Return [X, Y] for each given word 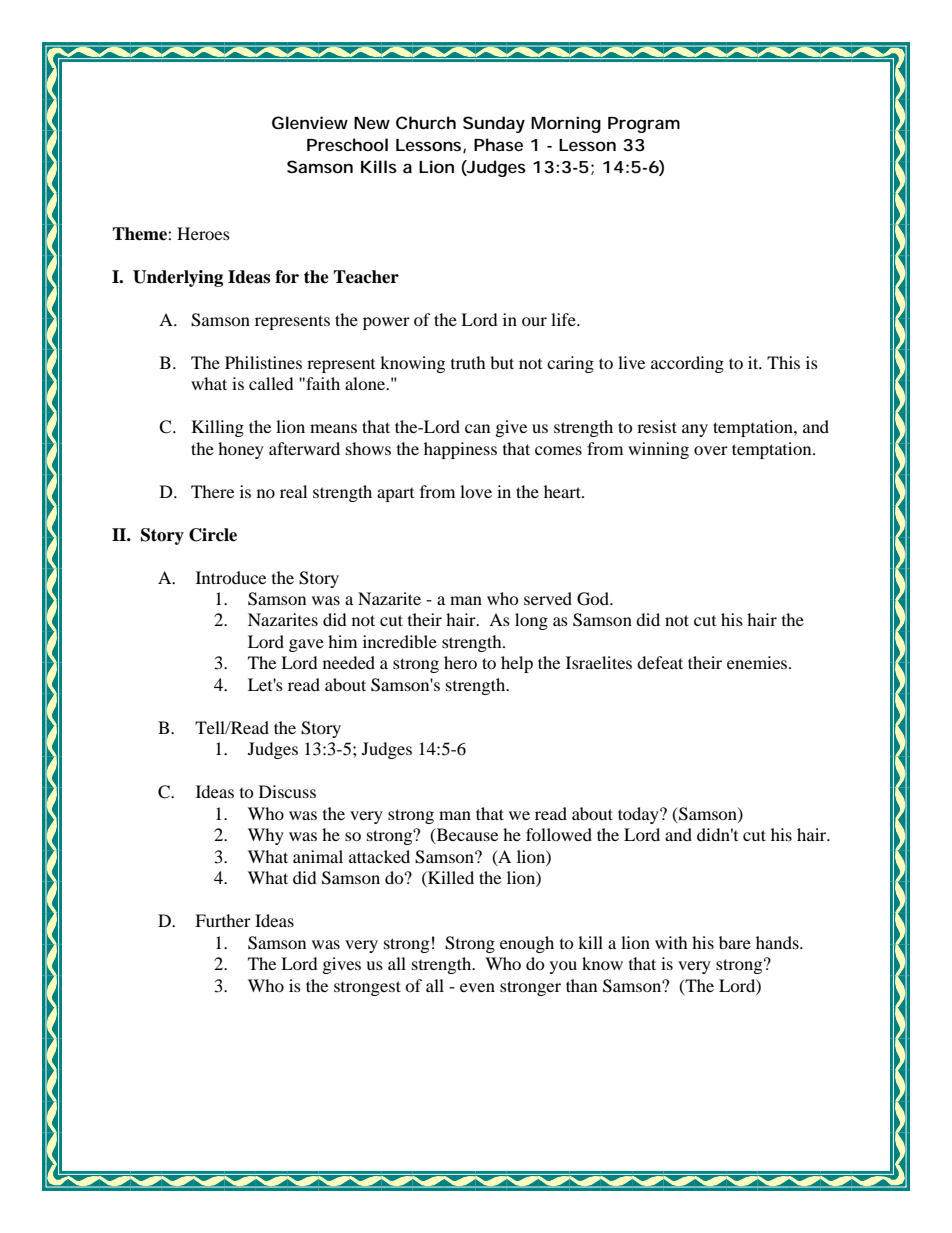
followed [559, 834]
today [639, 815]
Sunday [494, 124]
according [687, 364]
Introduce [231, 577]
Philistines [263, 362]
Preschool [347, 144]
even [477, 987]
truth [468, 362]
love [476, 491]
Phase [498, 144]
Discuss [287, 791]
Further [223, 920]
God [594, 599]
